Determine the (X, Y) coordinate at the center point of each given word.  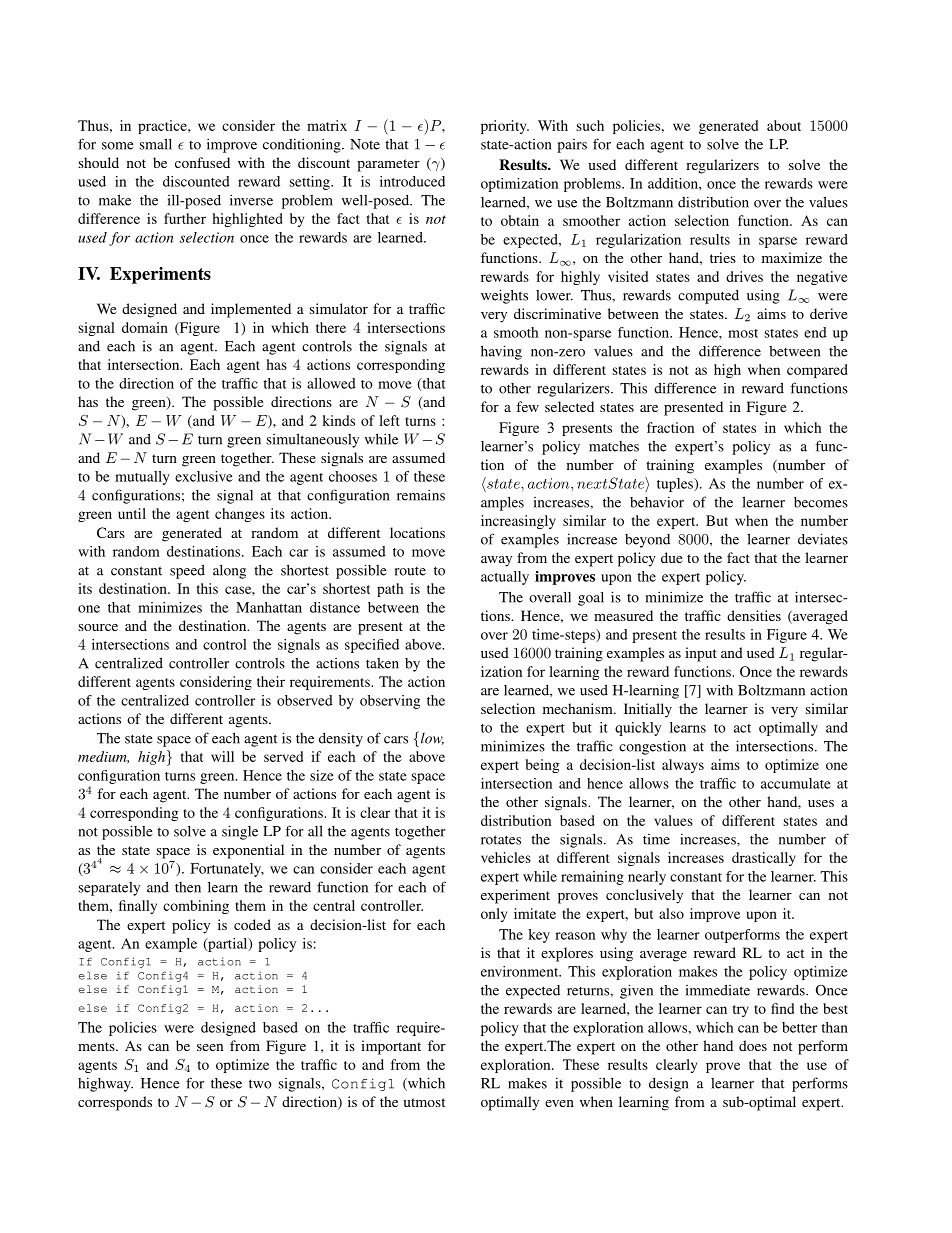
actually (505, 578)
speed (187, 572)
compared (817, 371)
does (753, 1045)
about (784, 125)
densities (754, 615)
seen (210, 1047)
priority (505, 127)
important (391, 1047)
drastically (764, 859)
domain (145, 327)
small (156, 144)
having (501, 352)
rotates (501, 840)
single (240, 832)
